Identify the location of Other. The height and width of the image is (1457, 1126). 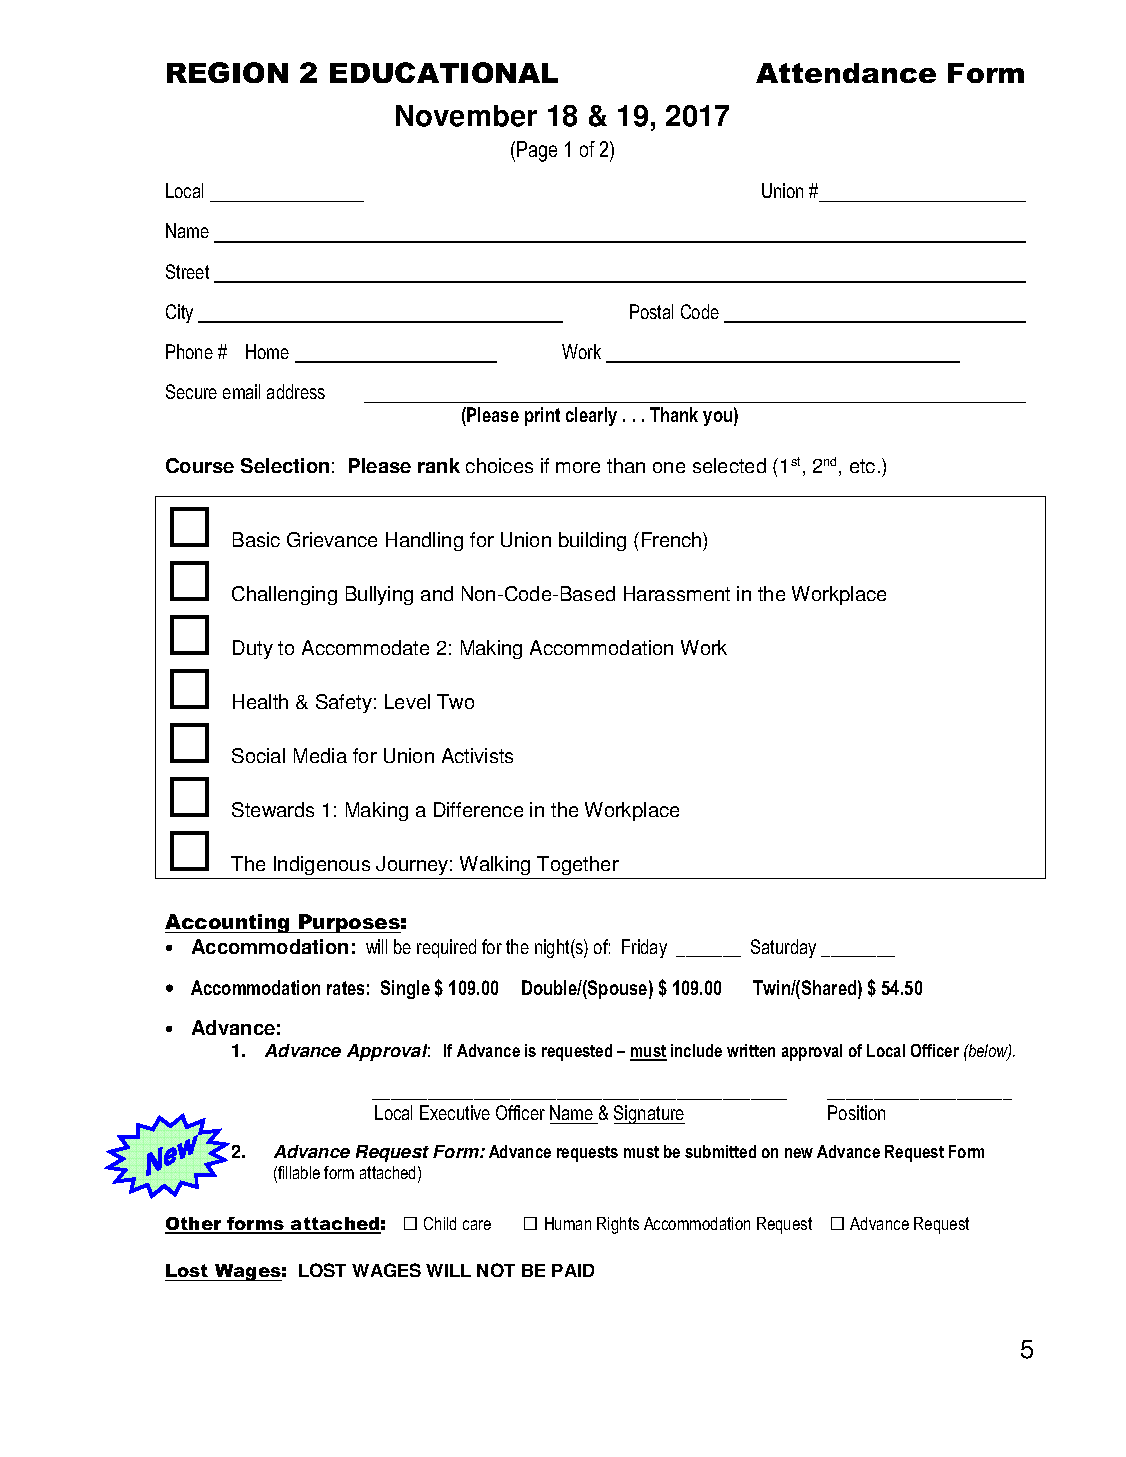
(194, 1225).
